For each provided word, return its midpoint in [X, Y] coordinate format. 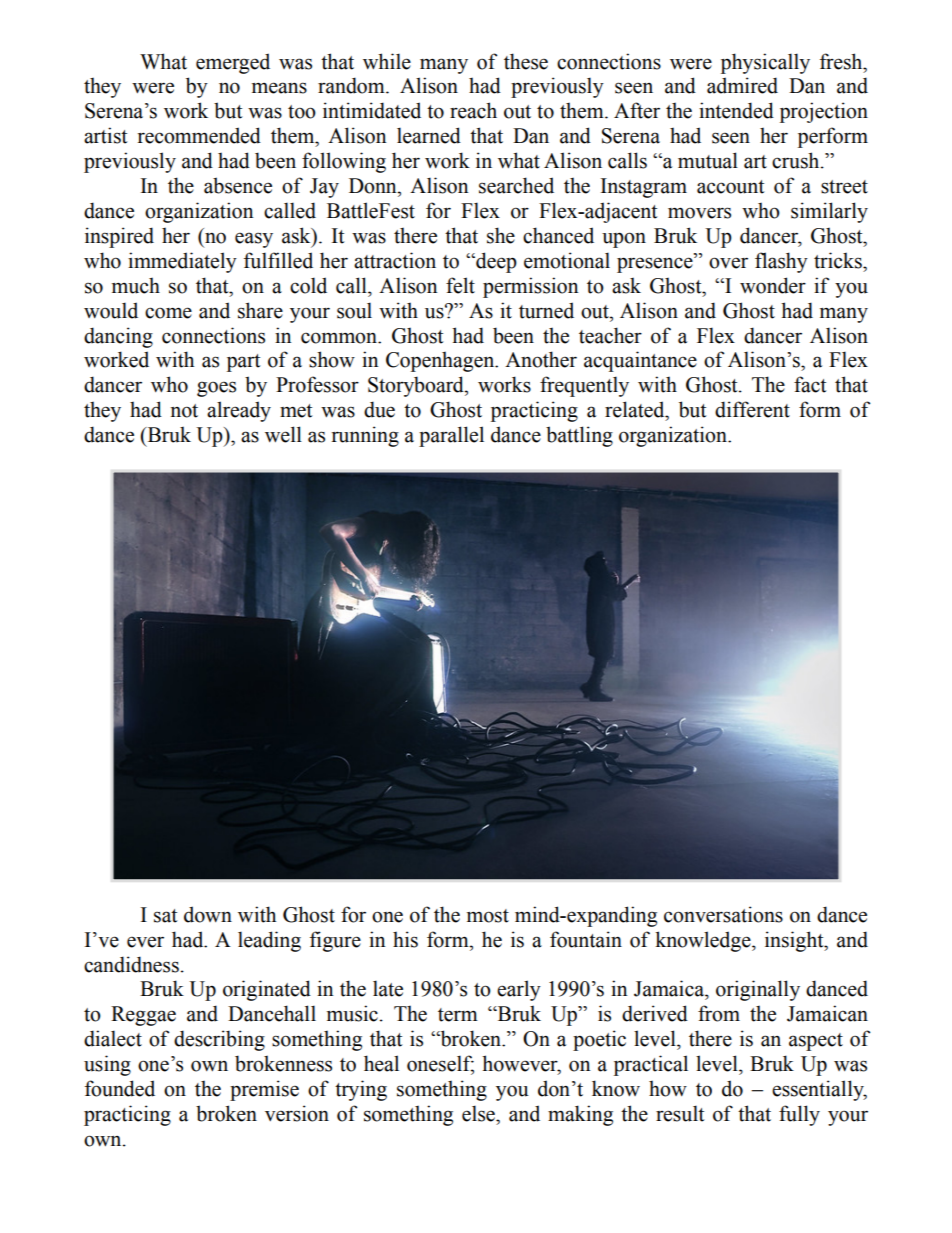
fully [799, 1115]
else [479, 1113]
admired [742, 85]
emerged [233, 63]
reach [473, 110]
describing [219, 1040]
